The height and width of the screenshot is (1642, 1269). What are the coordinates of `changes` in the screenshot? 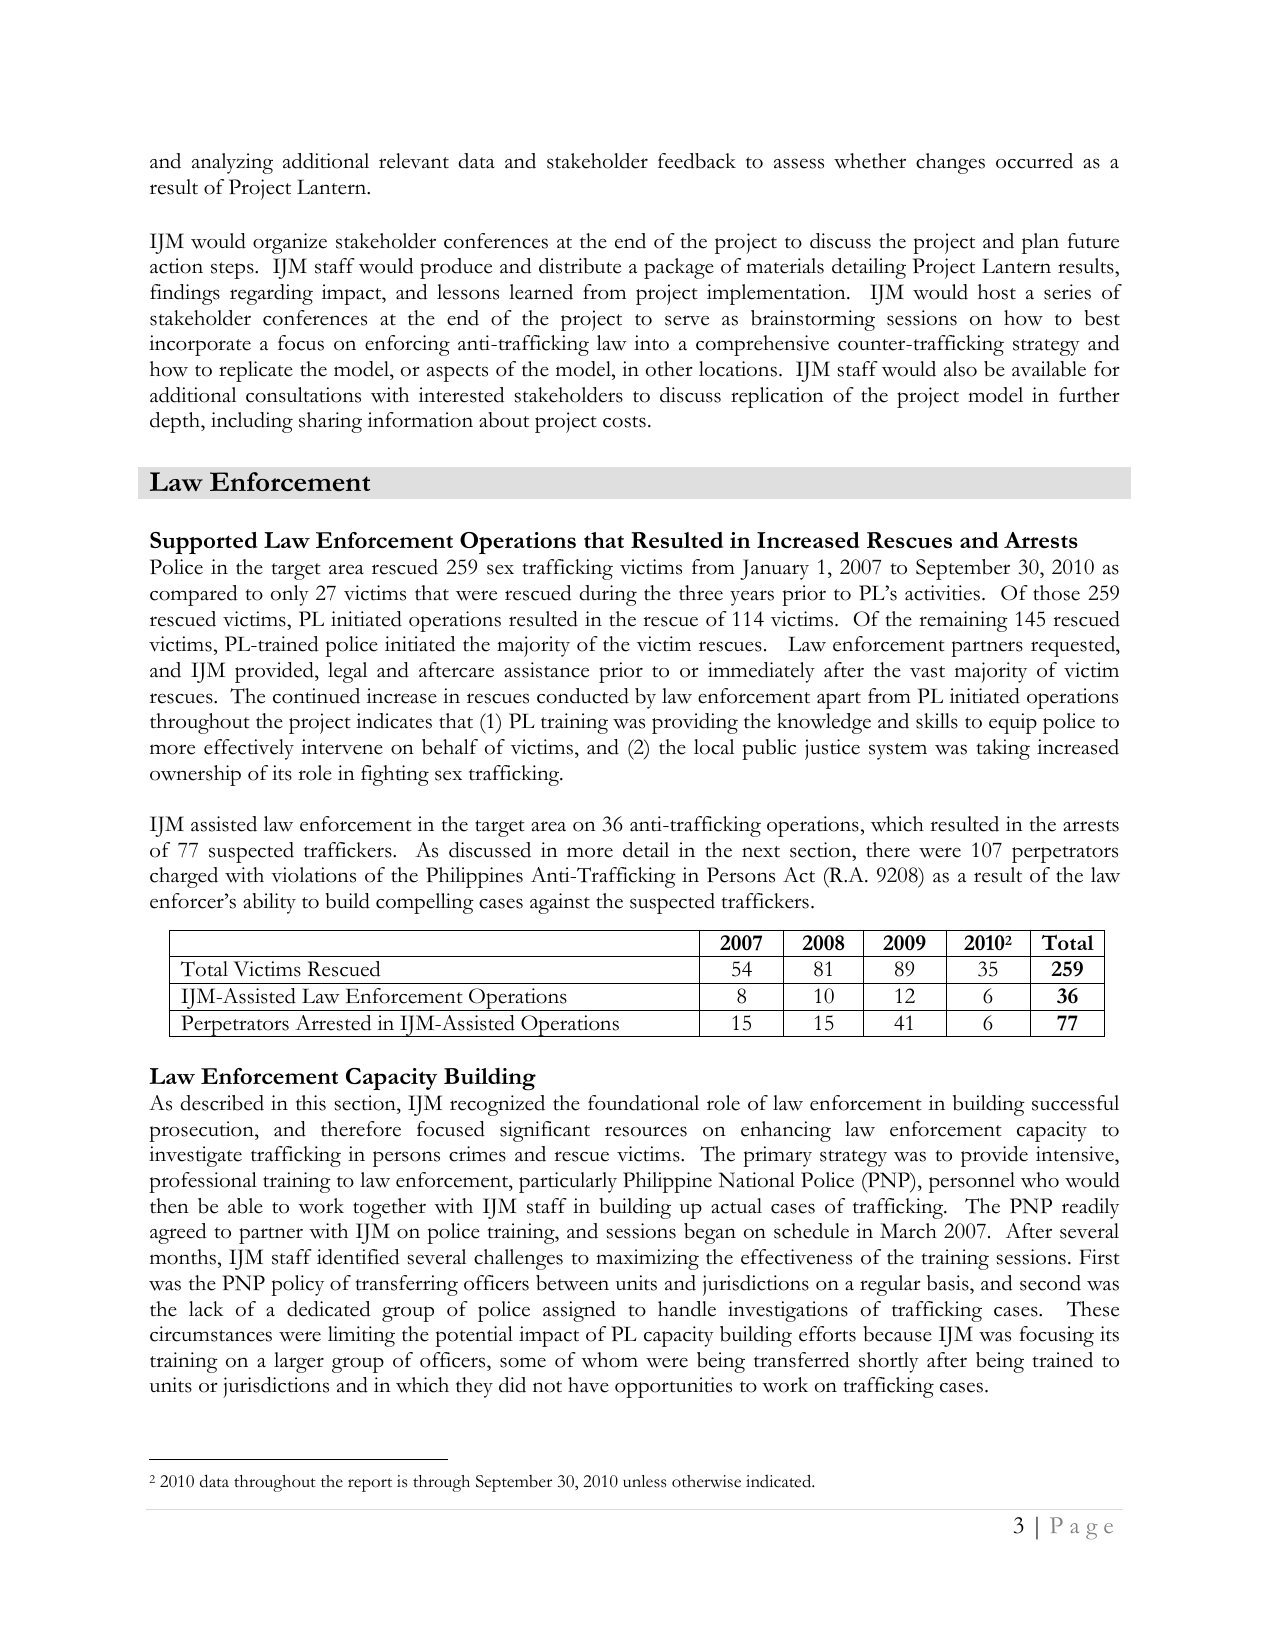 It's located at (950, 163).
